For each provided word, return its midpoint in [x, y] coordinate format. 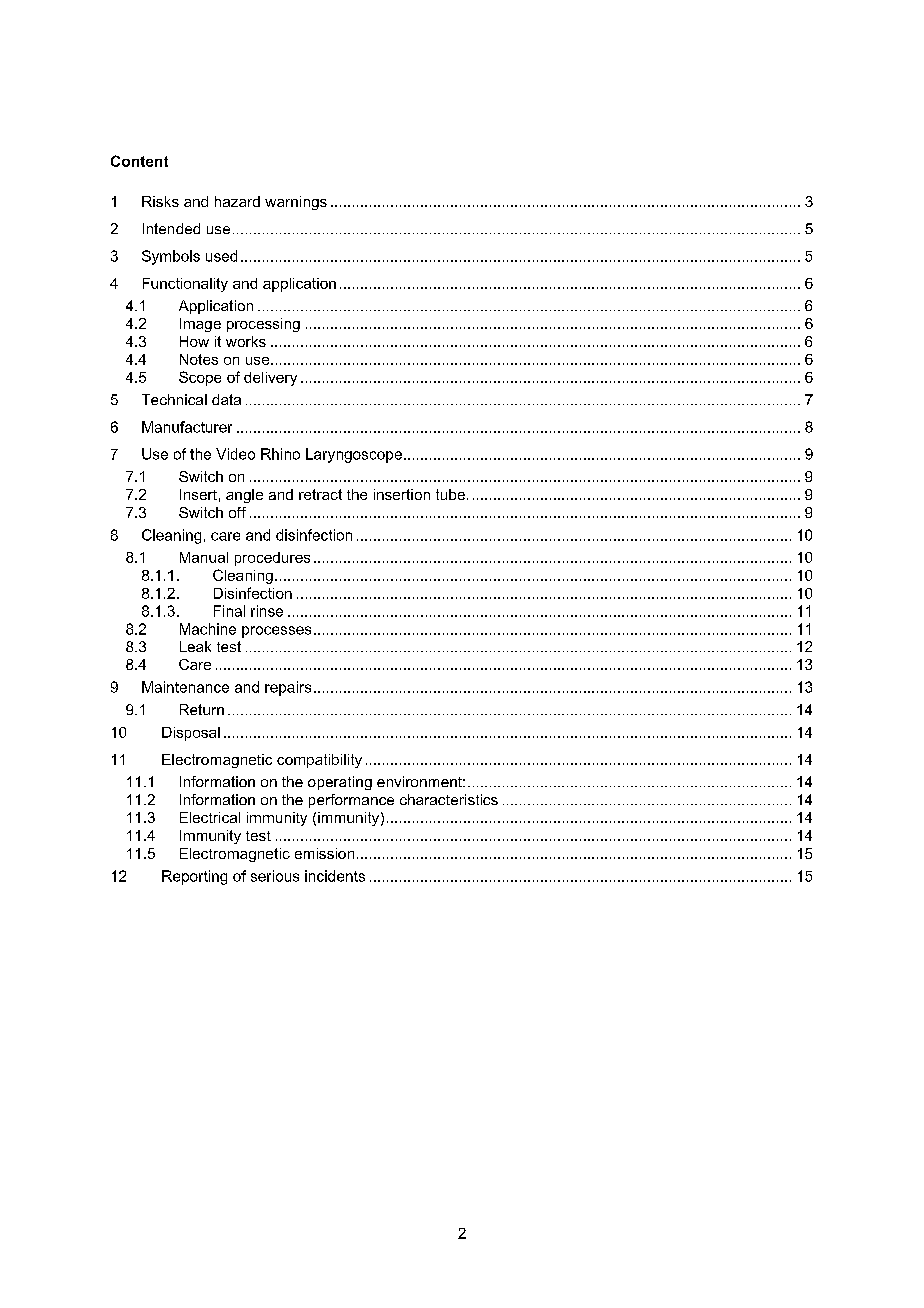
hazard [237, 201]
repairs [288, 688]
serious [275, 876]
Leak [195, 646]
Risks [160, 201]
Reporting [194, 877]
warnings [296, 203]
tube [452, 494]
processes [276, 632]
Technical [174, 399]
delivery [270, 379]
